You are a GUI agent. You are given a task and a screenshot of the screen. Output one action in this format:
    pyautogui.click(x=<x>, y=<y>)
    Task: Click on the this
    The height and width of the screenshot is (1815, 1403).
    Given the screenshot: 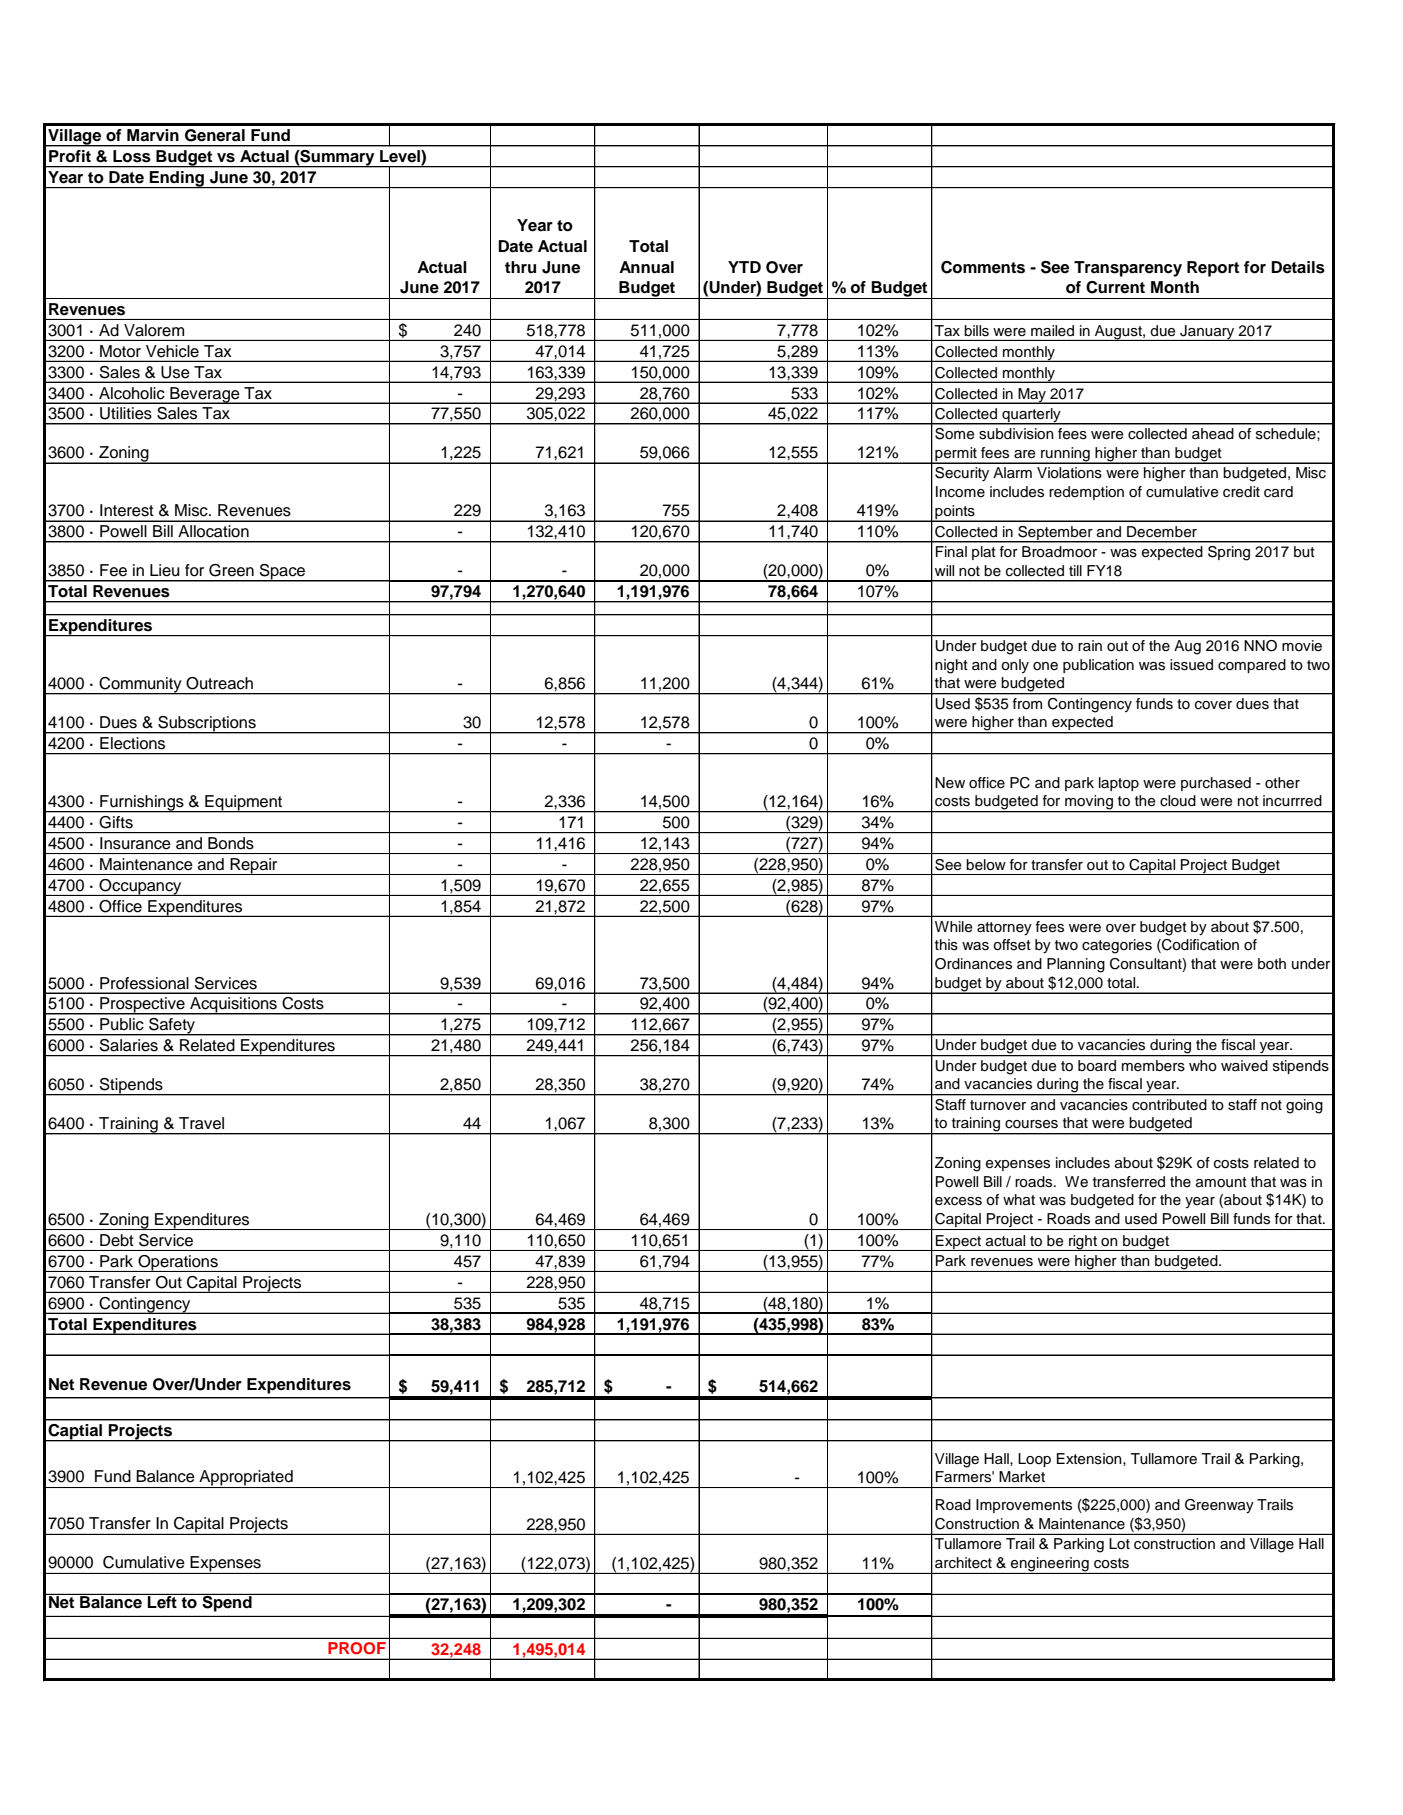 What is the action you would take?
    pyautogui.click(x=946, y=945)
